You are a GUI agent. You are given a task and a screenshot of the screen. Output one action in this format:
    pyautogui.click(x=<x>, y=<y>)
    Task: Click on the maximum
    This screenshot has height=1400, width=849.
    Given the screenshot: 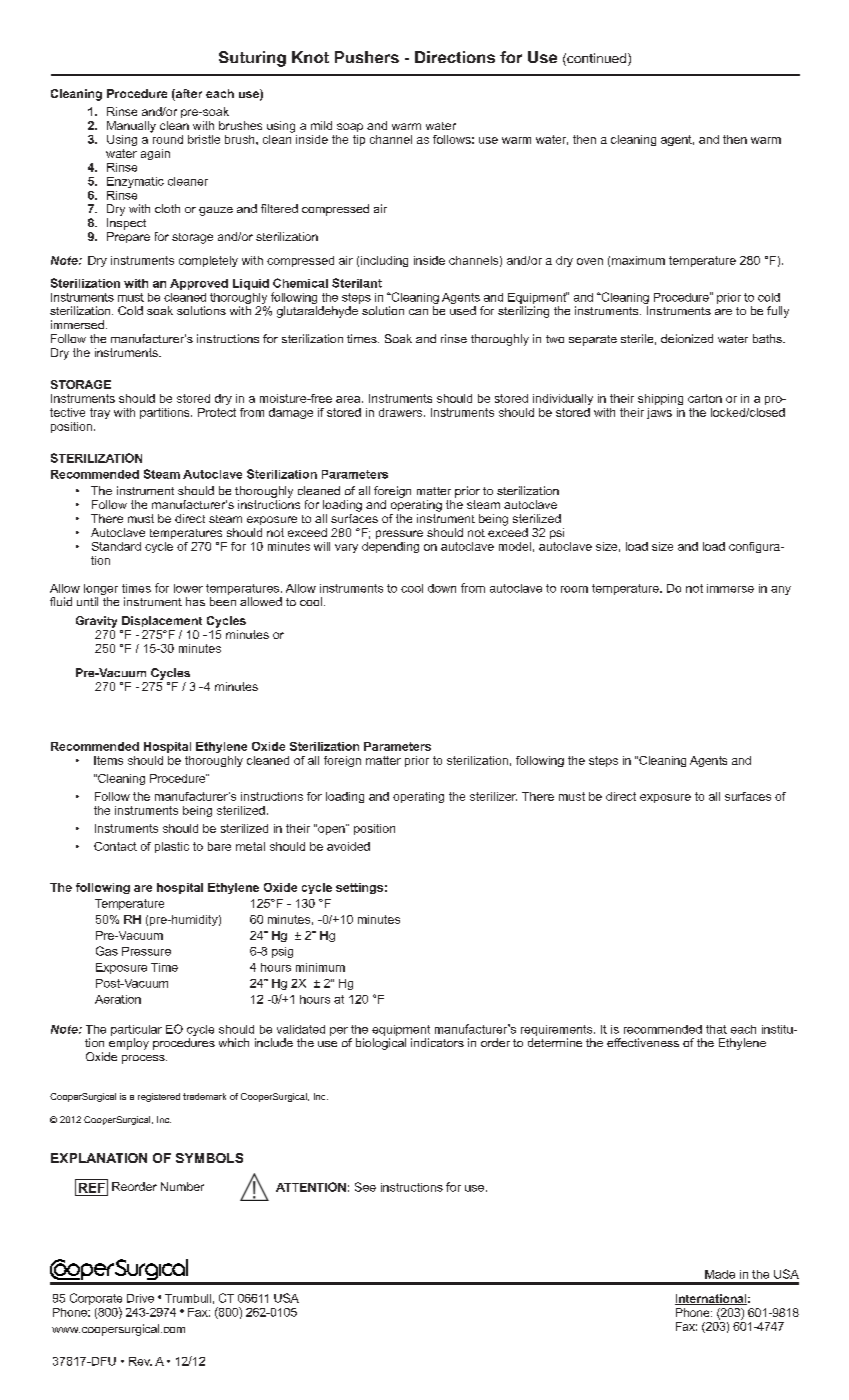 What is the action you would take?
    pyautogui.click(x=638, y=260)
